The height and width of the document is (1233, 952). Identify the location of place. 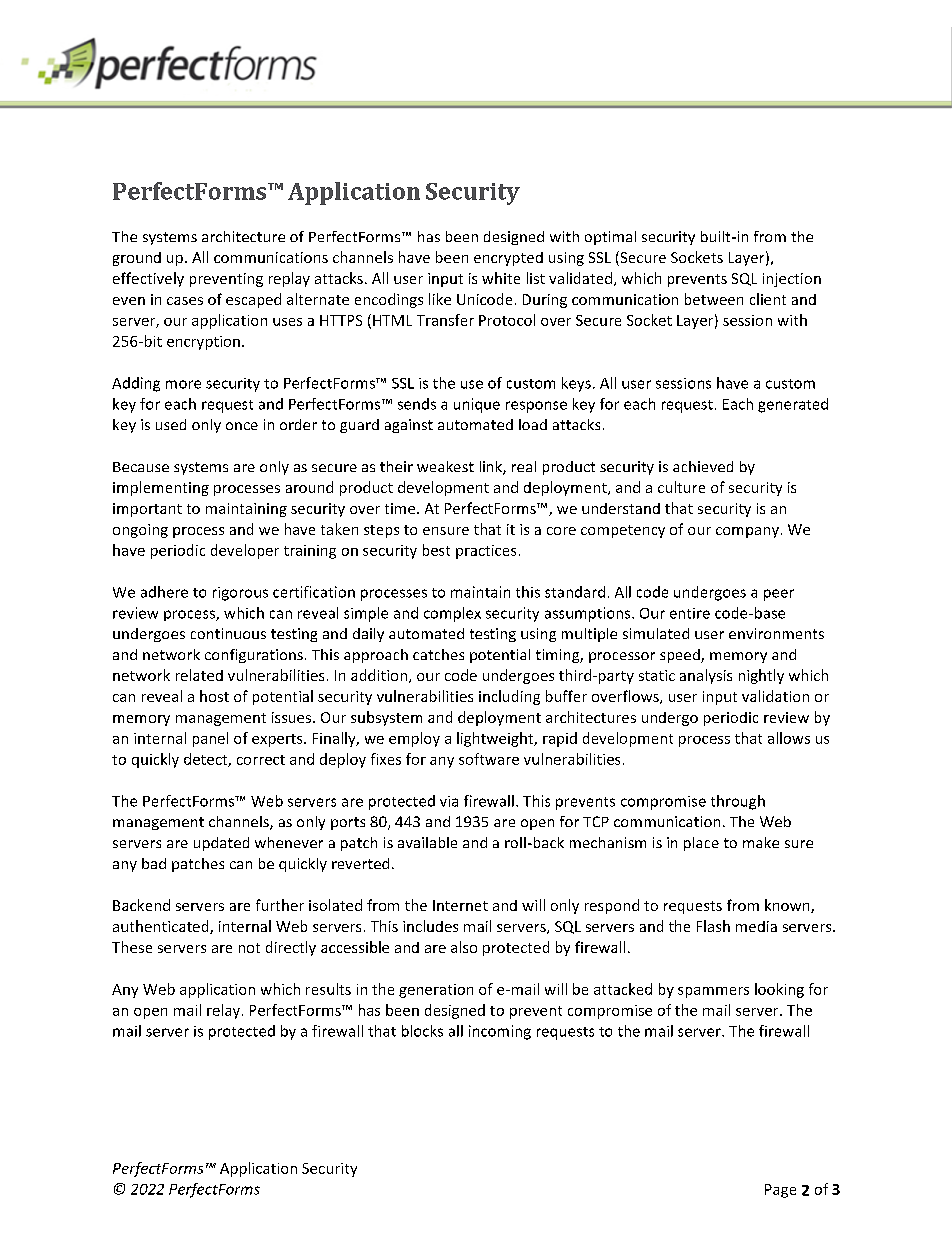
(701, 844).
